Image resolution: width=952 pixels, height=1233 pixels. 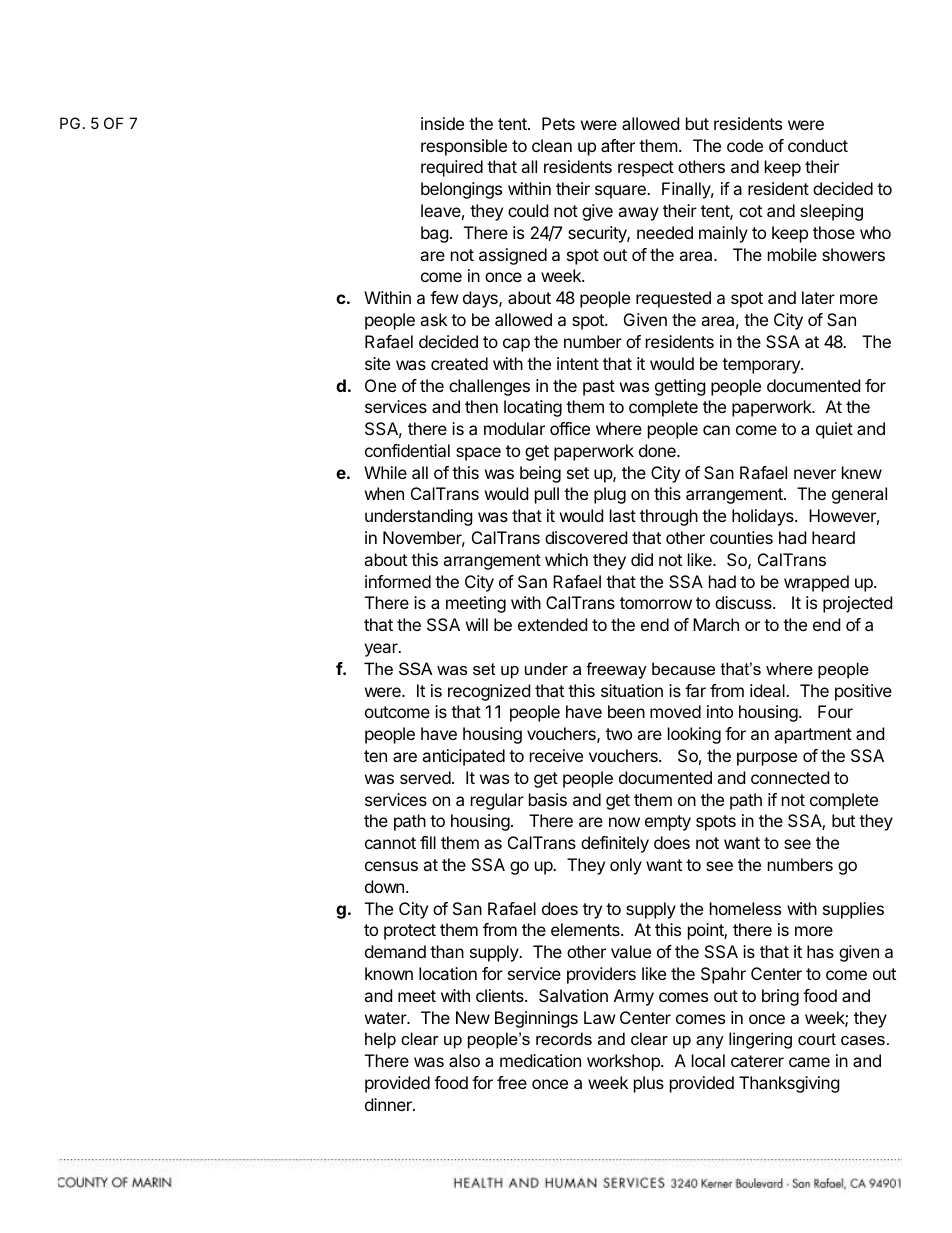 What do you see at coordinates (463, 757) in the image?
I see `anticipated` at bounding box center [463, 757].
